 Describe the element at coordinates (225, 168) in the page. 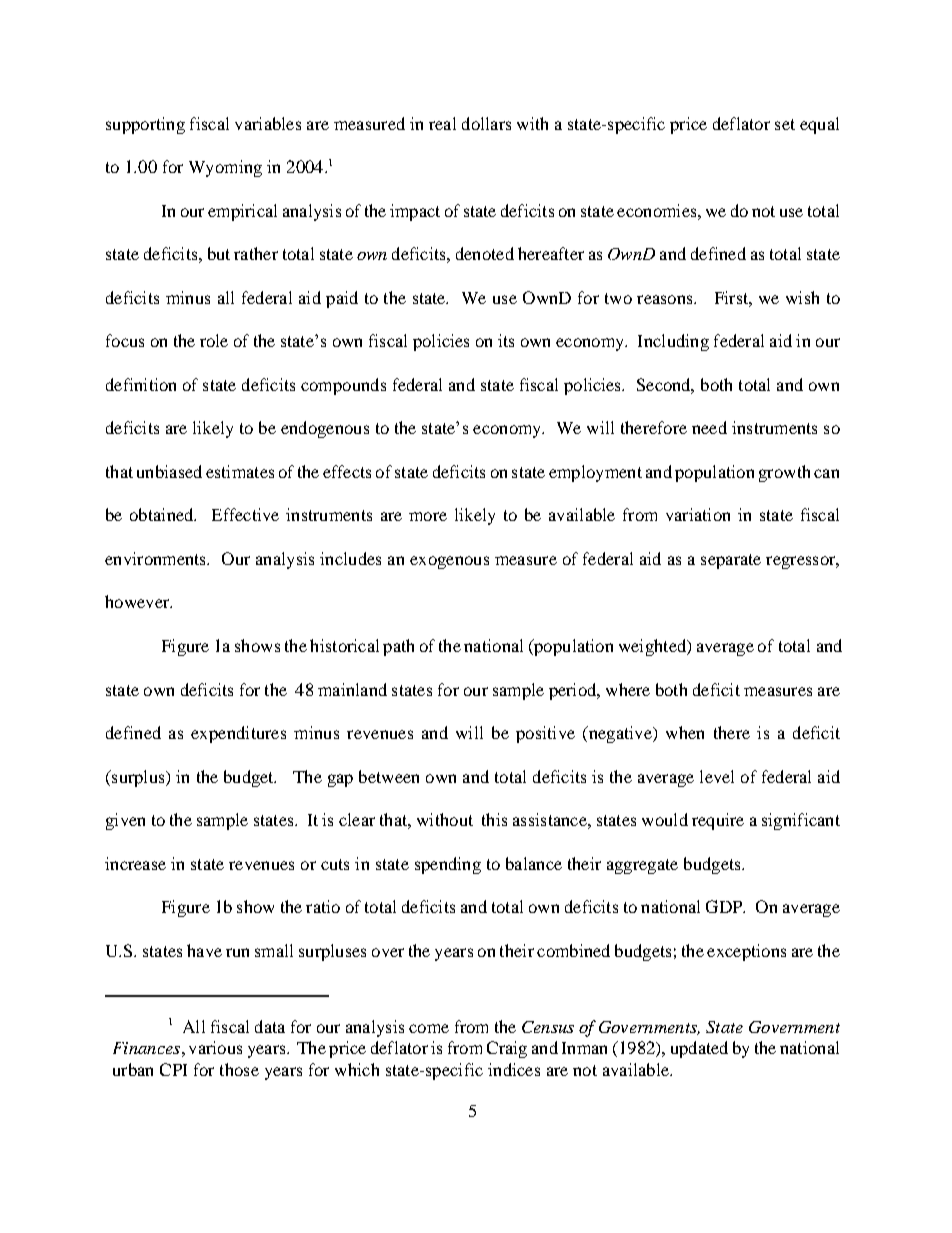

I see `Wyoming` at that location.
